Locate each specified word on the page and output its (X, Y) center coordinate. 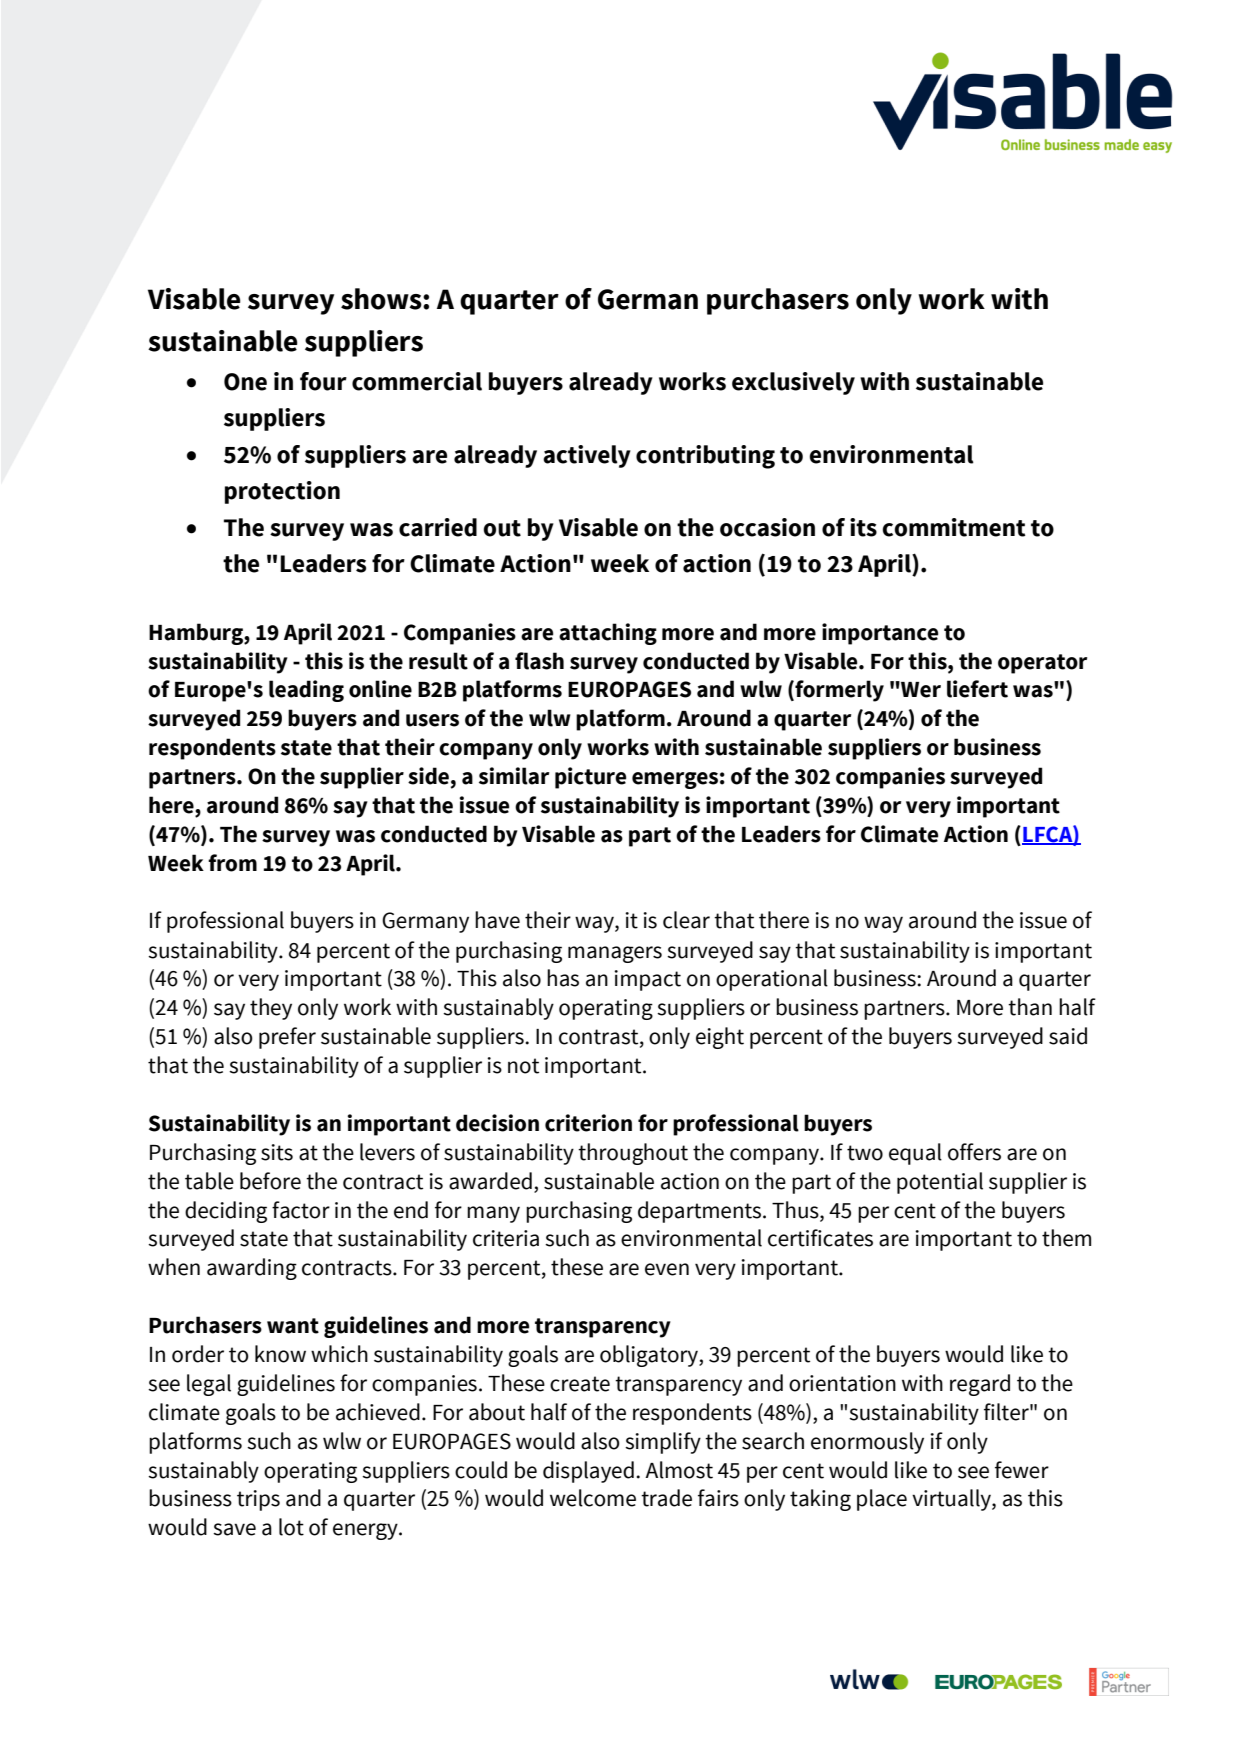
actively (587, 456)
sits (277, 1152)
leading (306, 691)
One (245, 382)
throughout (633, 1154)
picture (591, 778)
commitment (953, 527)
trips (258, 1500)
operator (1042, 664)
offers (974, 1152)
